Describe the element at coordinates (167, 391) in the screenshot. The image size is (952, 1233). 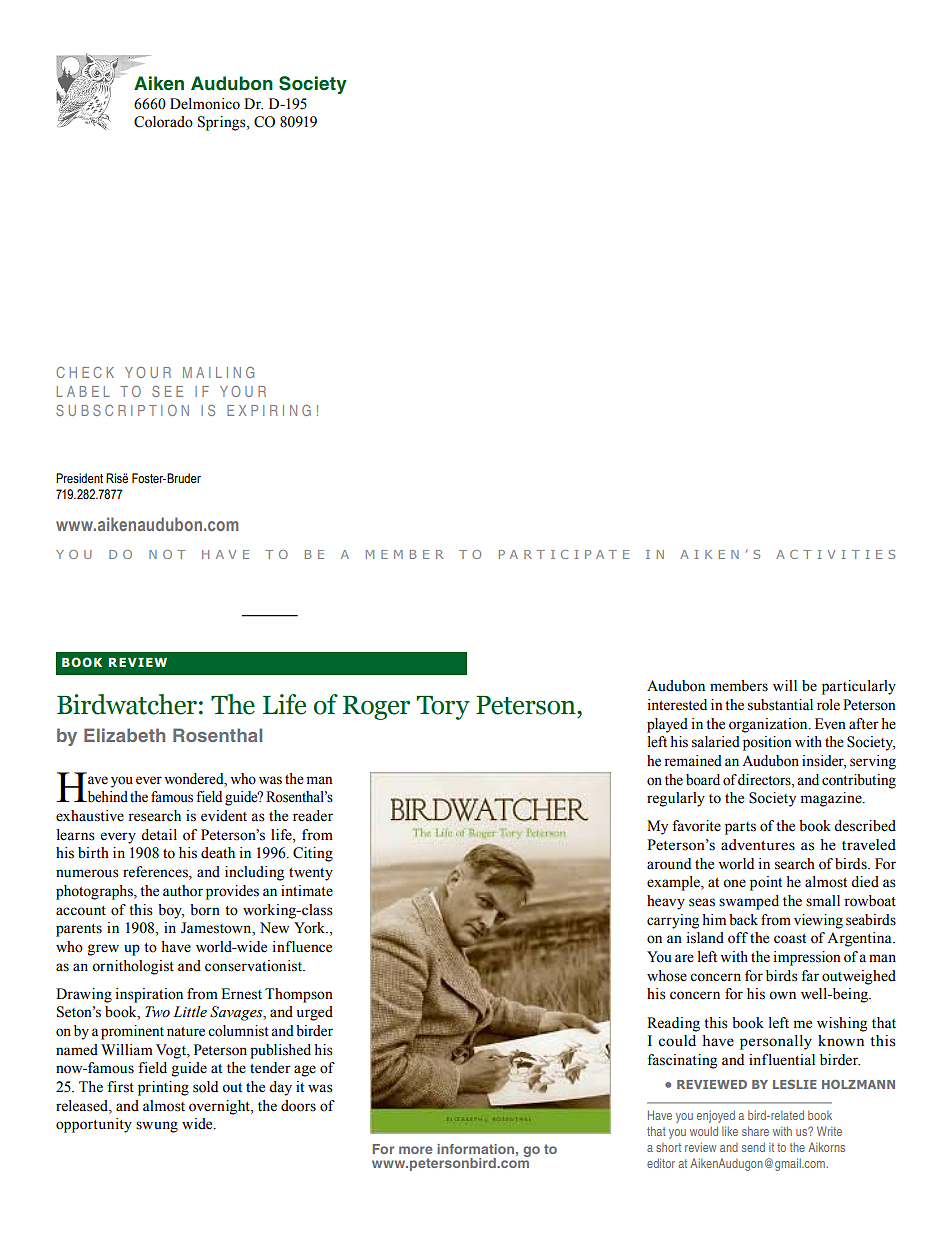
I see `see` at that location.
